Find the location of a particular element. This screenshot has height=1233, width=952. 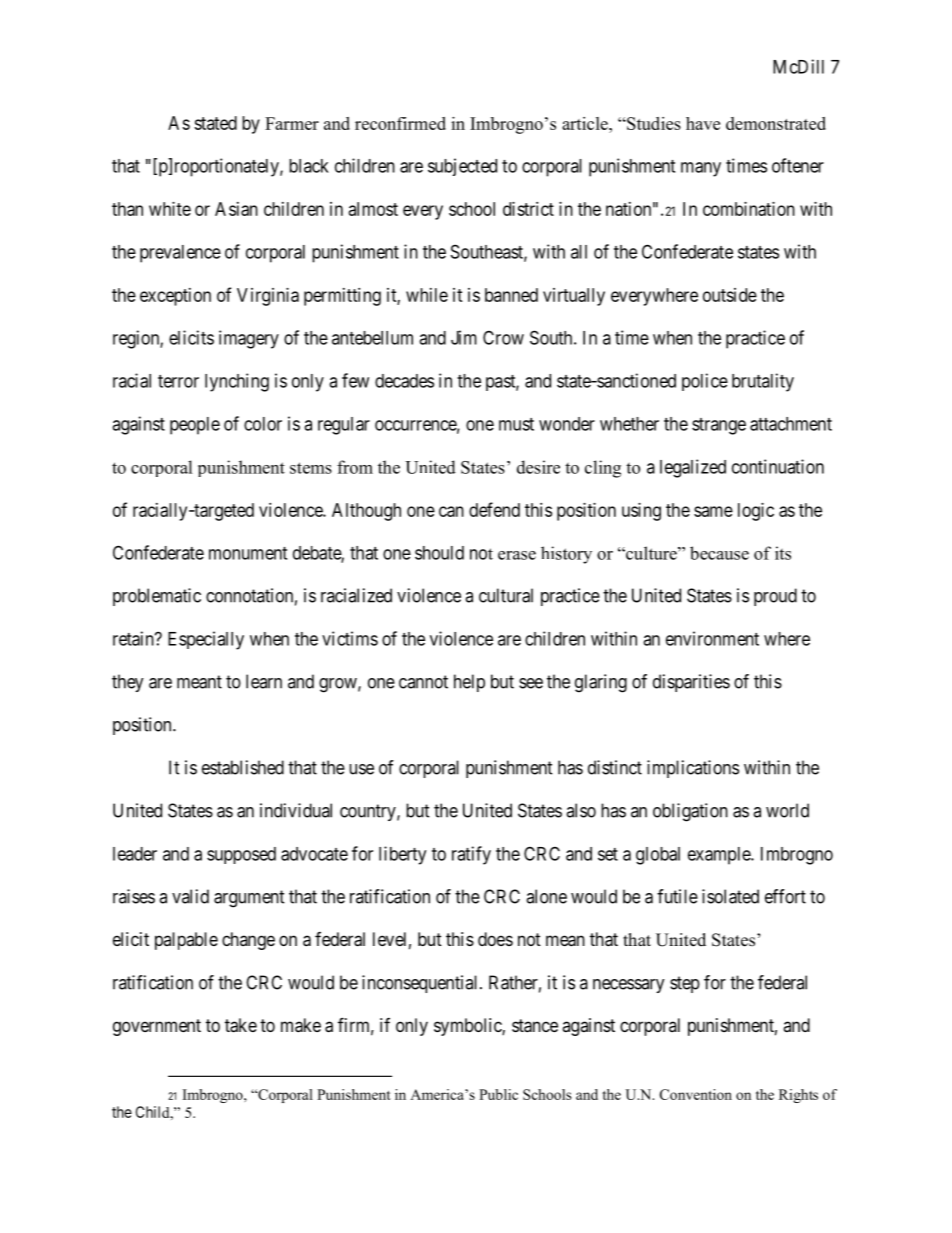

Asian is located at coordinates (236, 209).
